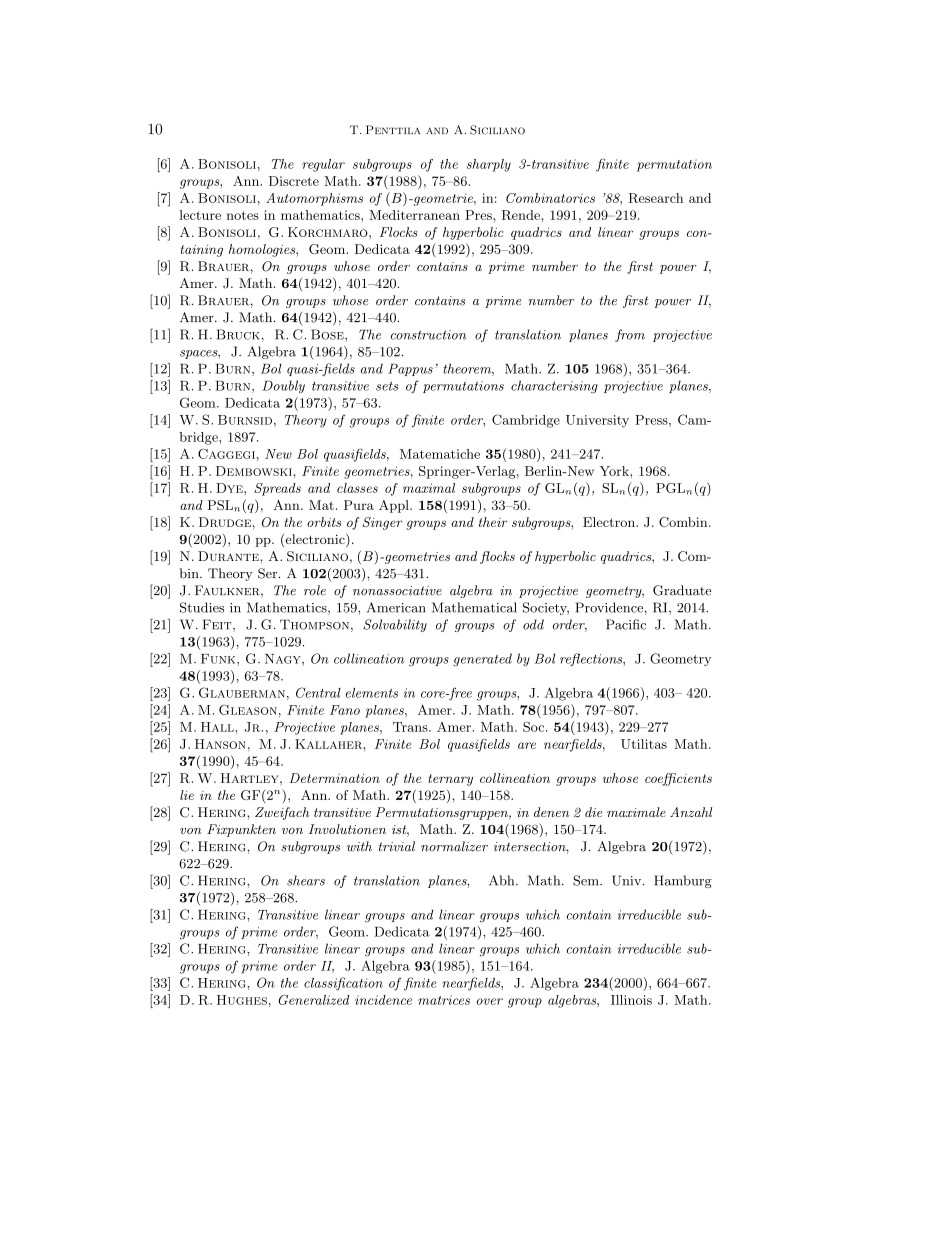  Describe the element at coordinates (230, 488) in the screenshot. I see `Dye` at that location.
